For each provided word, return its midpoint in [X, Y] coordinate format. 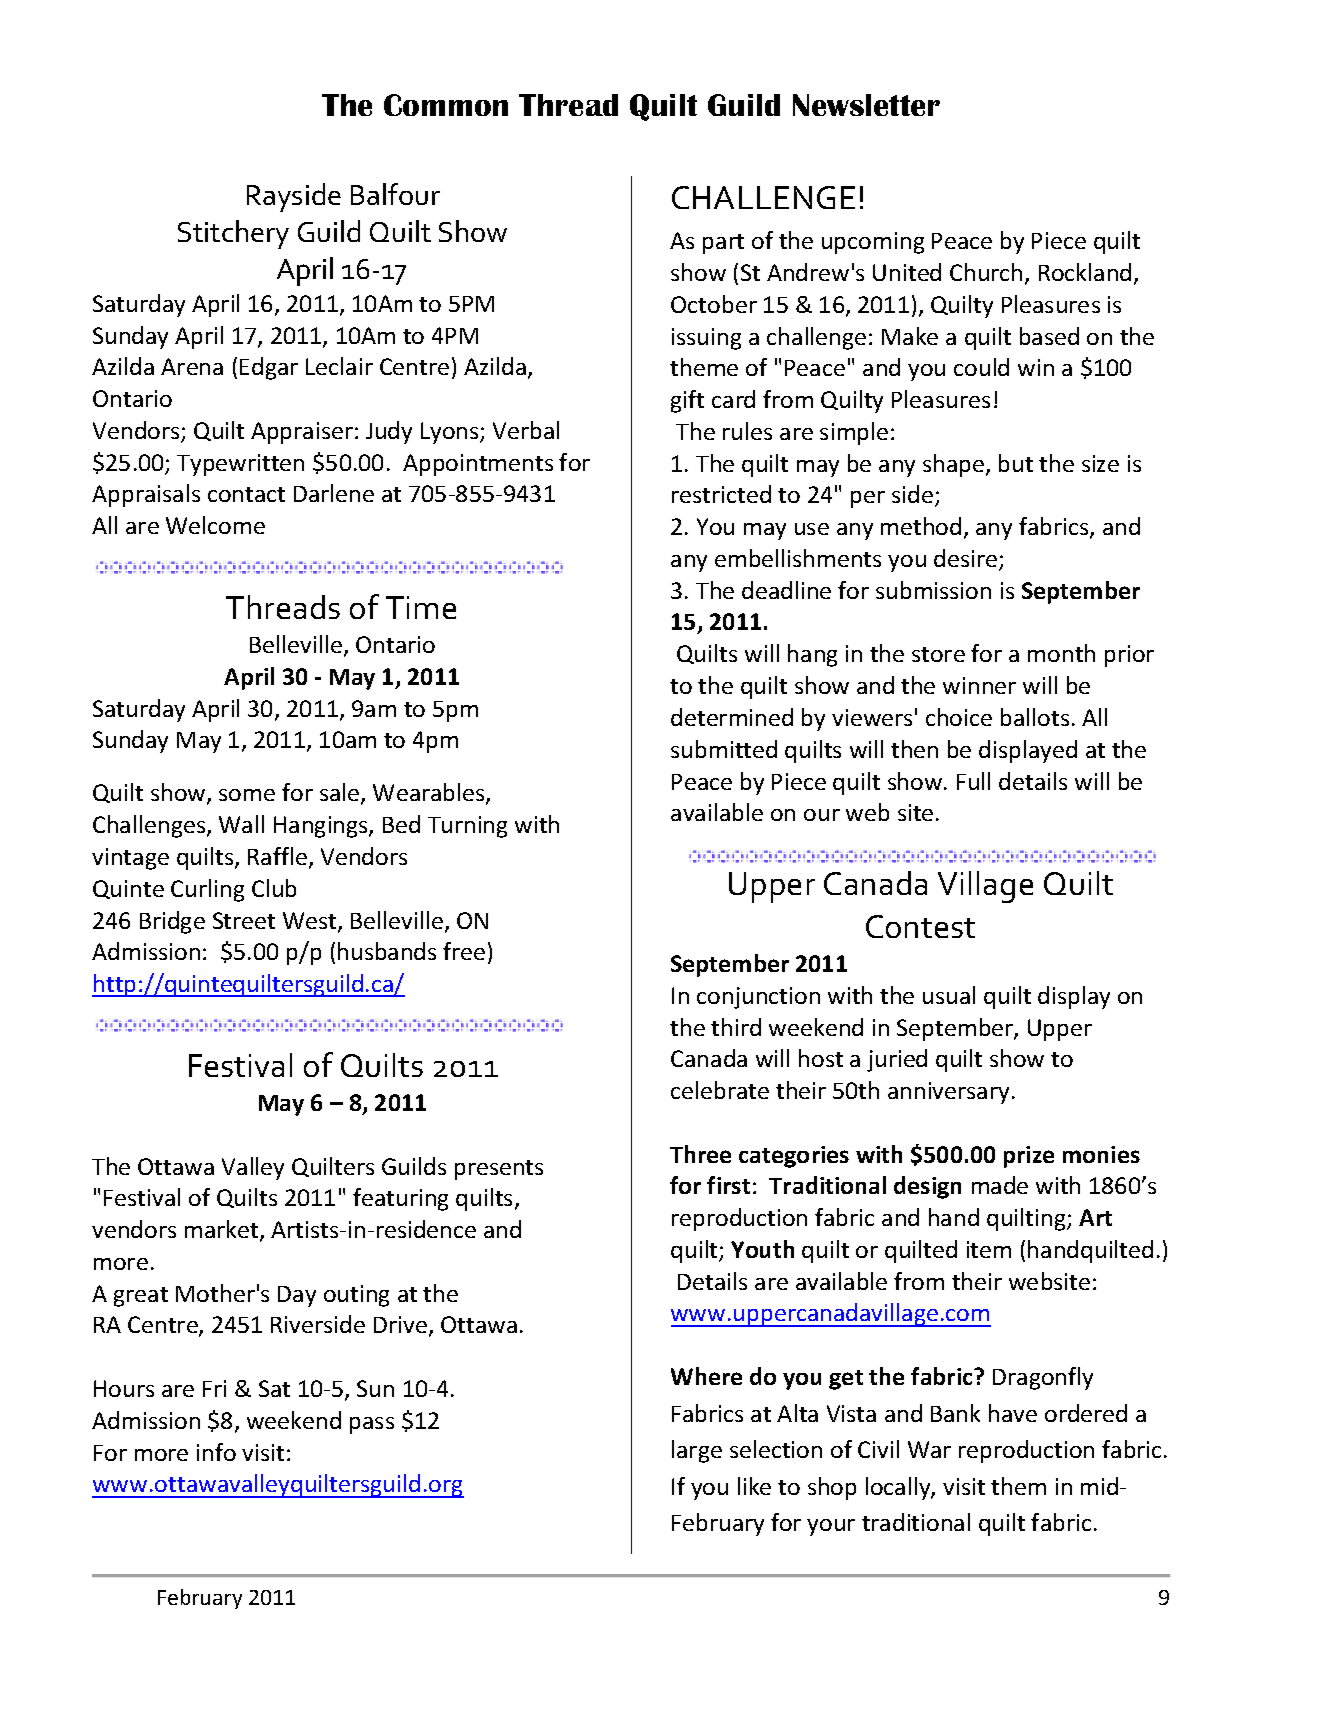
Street [244, 920]
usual [949, 995]
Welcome [215, 525]
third [736, 1027]
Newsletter [866, 105]
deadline [786, 590]
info [216, 1452]
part [723, 244]
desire [967, 559]
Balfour [395, 194]
